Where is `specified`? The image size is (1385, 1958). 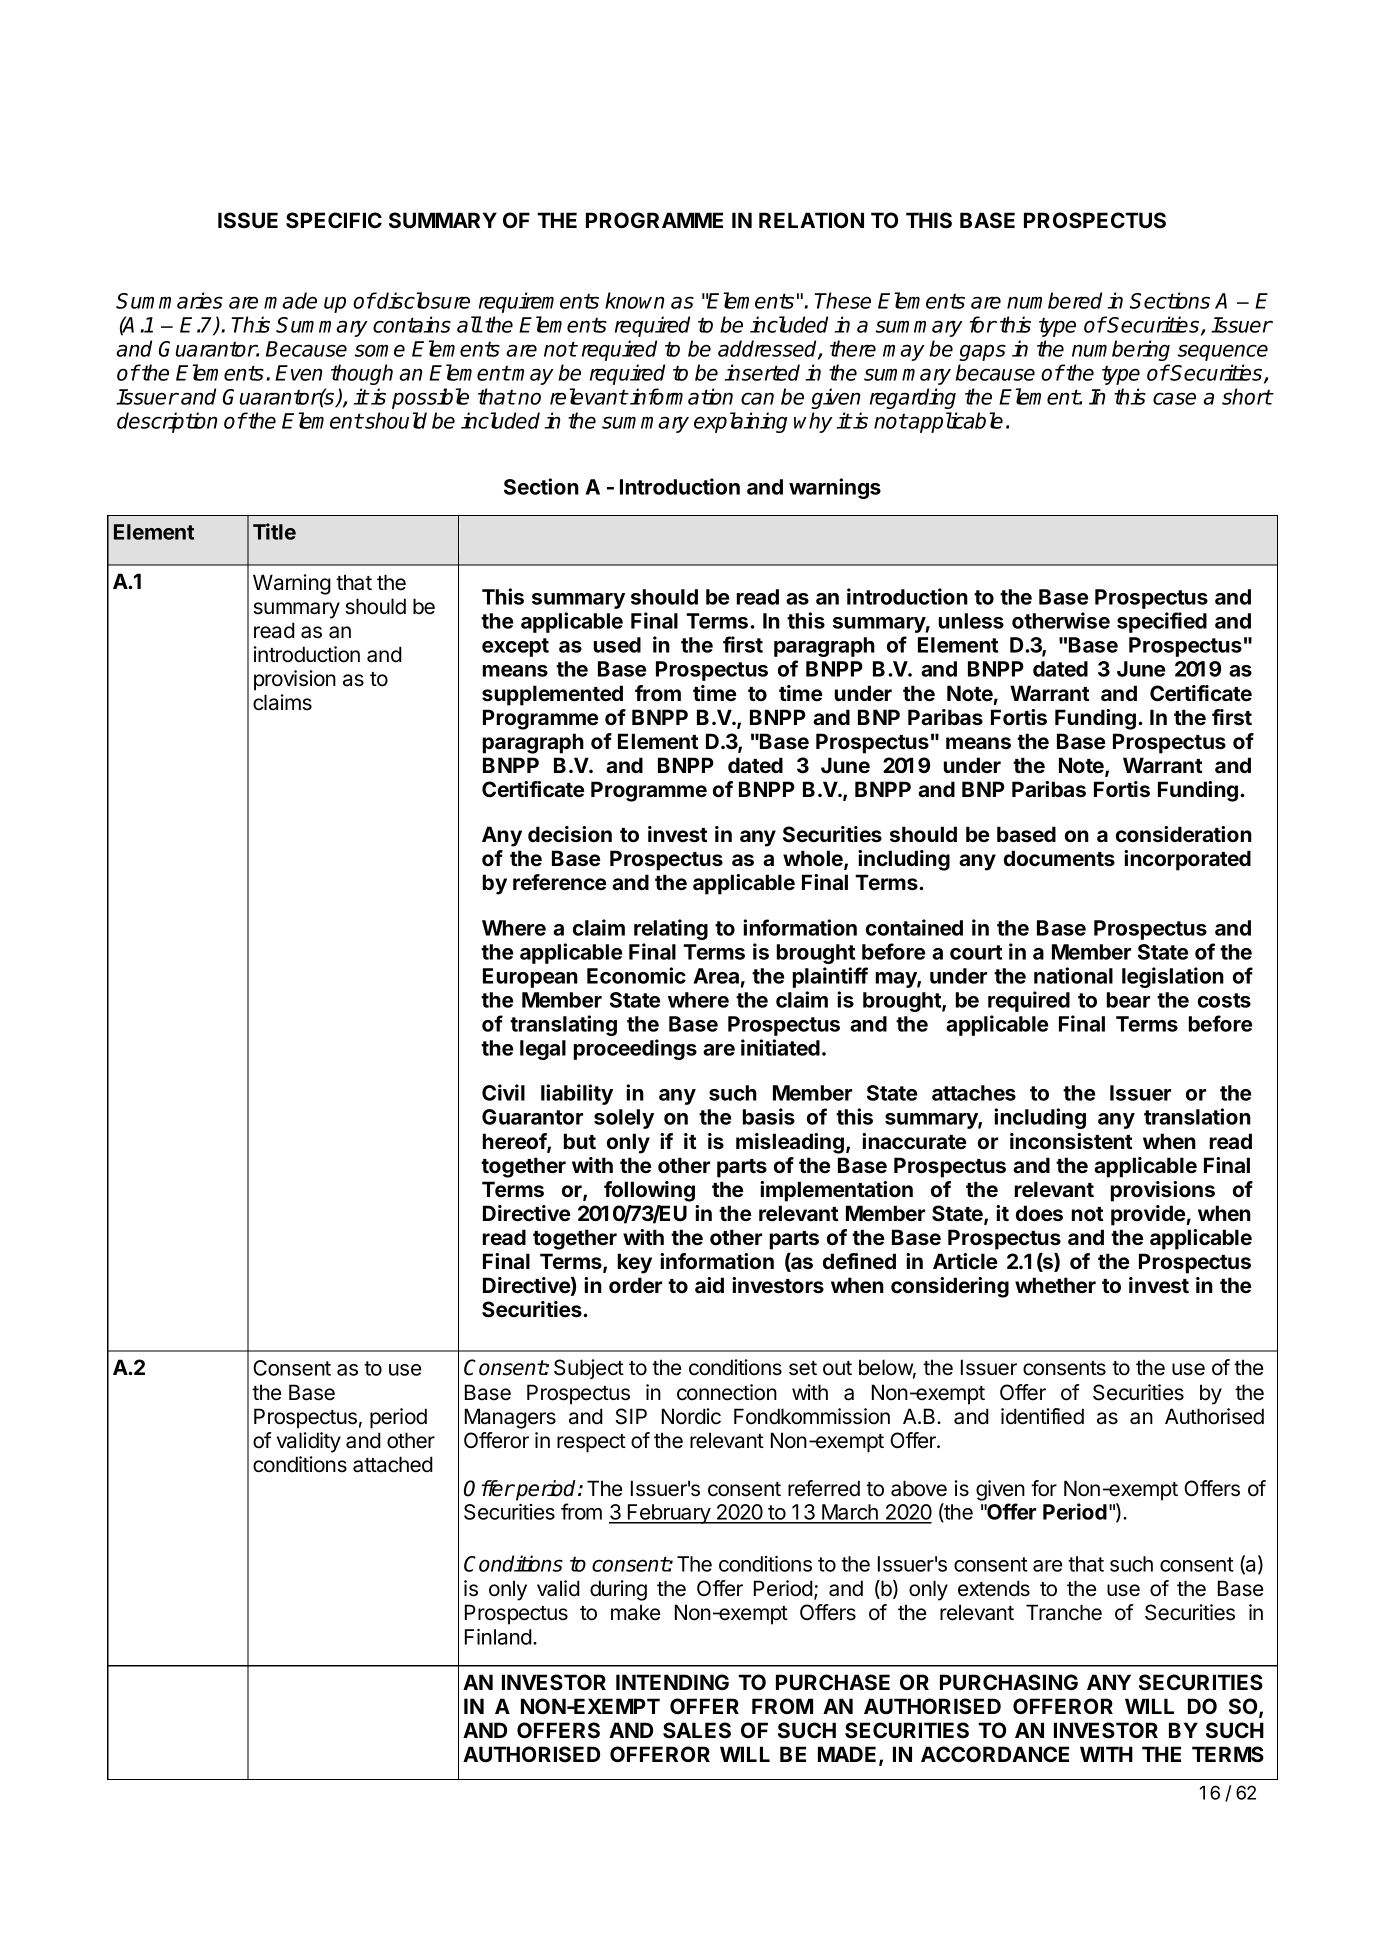
specified is located at coordinates (1162, 622).
